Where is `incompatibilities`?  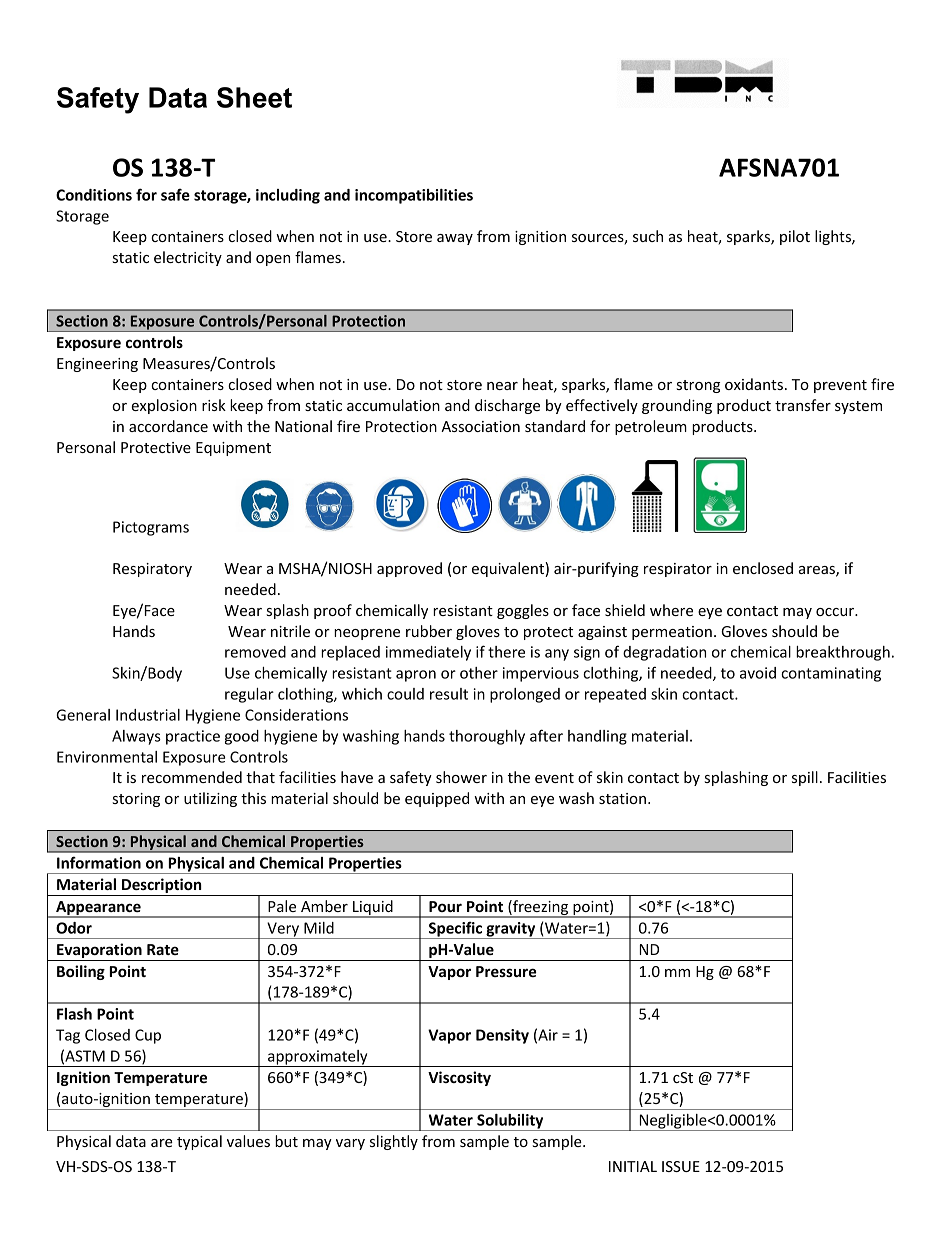
incompatibilities is located at coordinates (414, 196).
